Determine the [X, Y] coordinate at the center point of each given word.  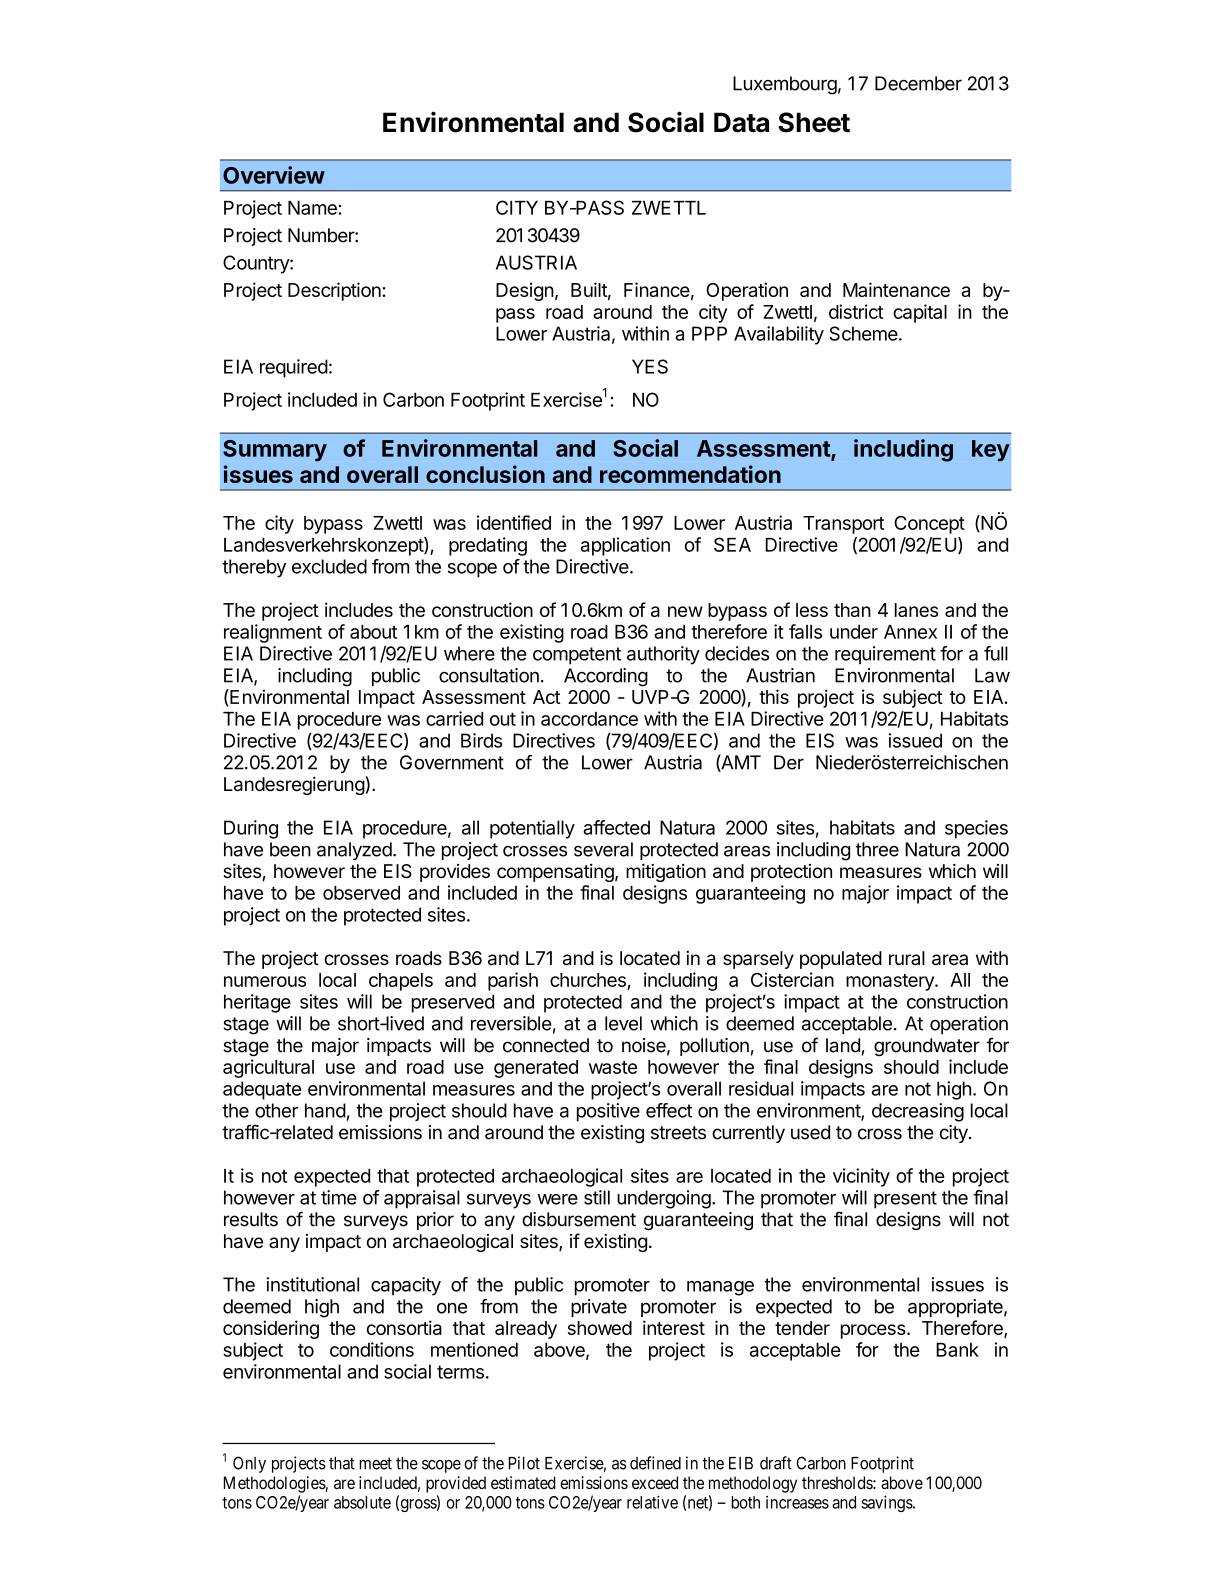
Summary [275, 451]
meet [375, 1463]
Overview [274, 175]
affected [616, 827]
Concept [929, 525]
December [918, 83]
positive [608, 1112]
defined [655, 1463]
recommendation [690, 474]
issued [915, 740]
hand [325, 1110]
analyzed [354, 851]
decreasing [918, 1112]
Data [741, 122]
